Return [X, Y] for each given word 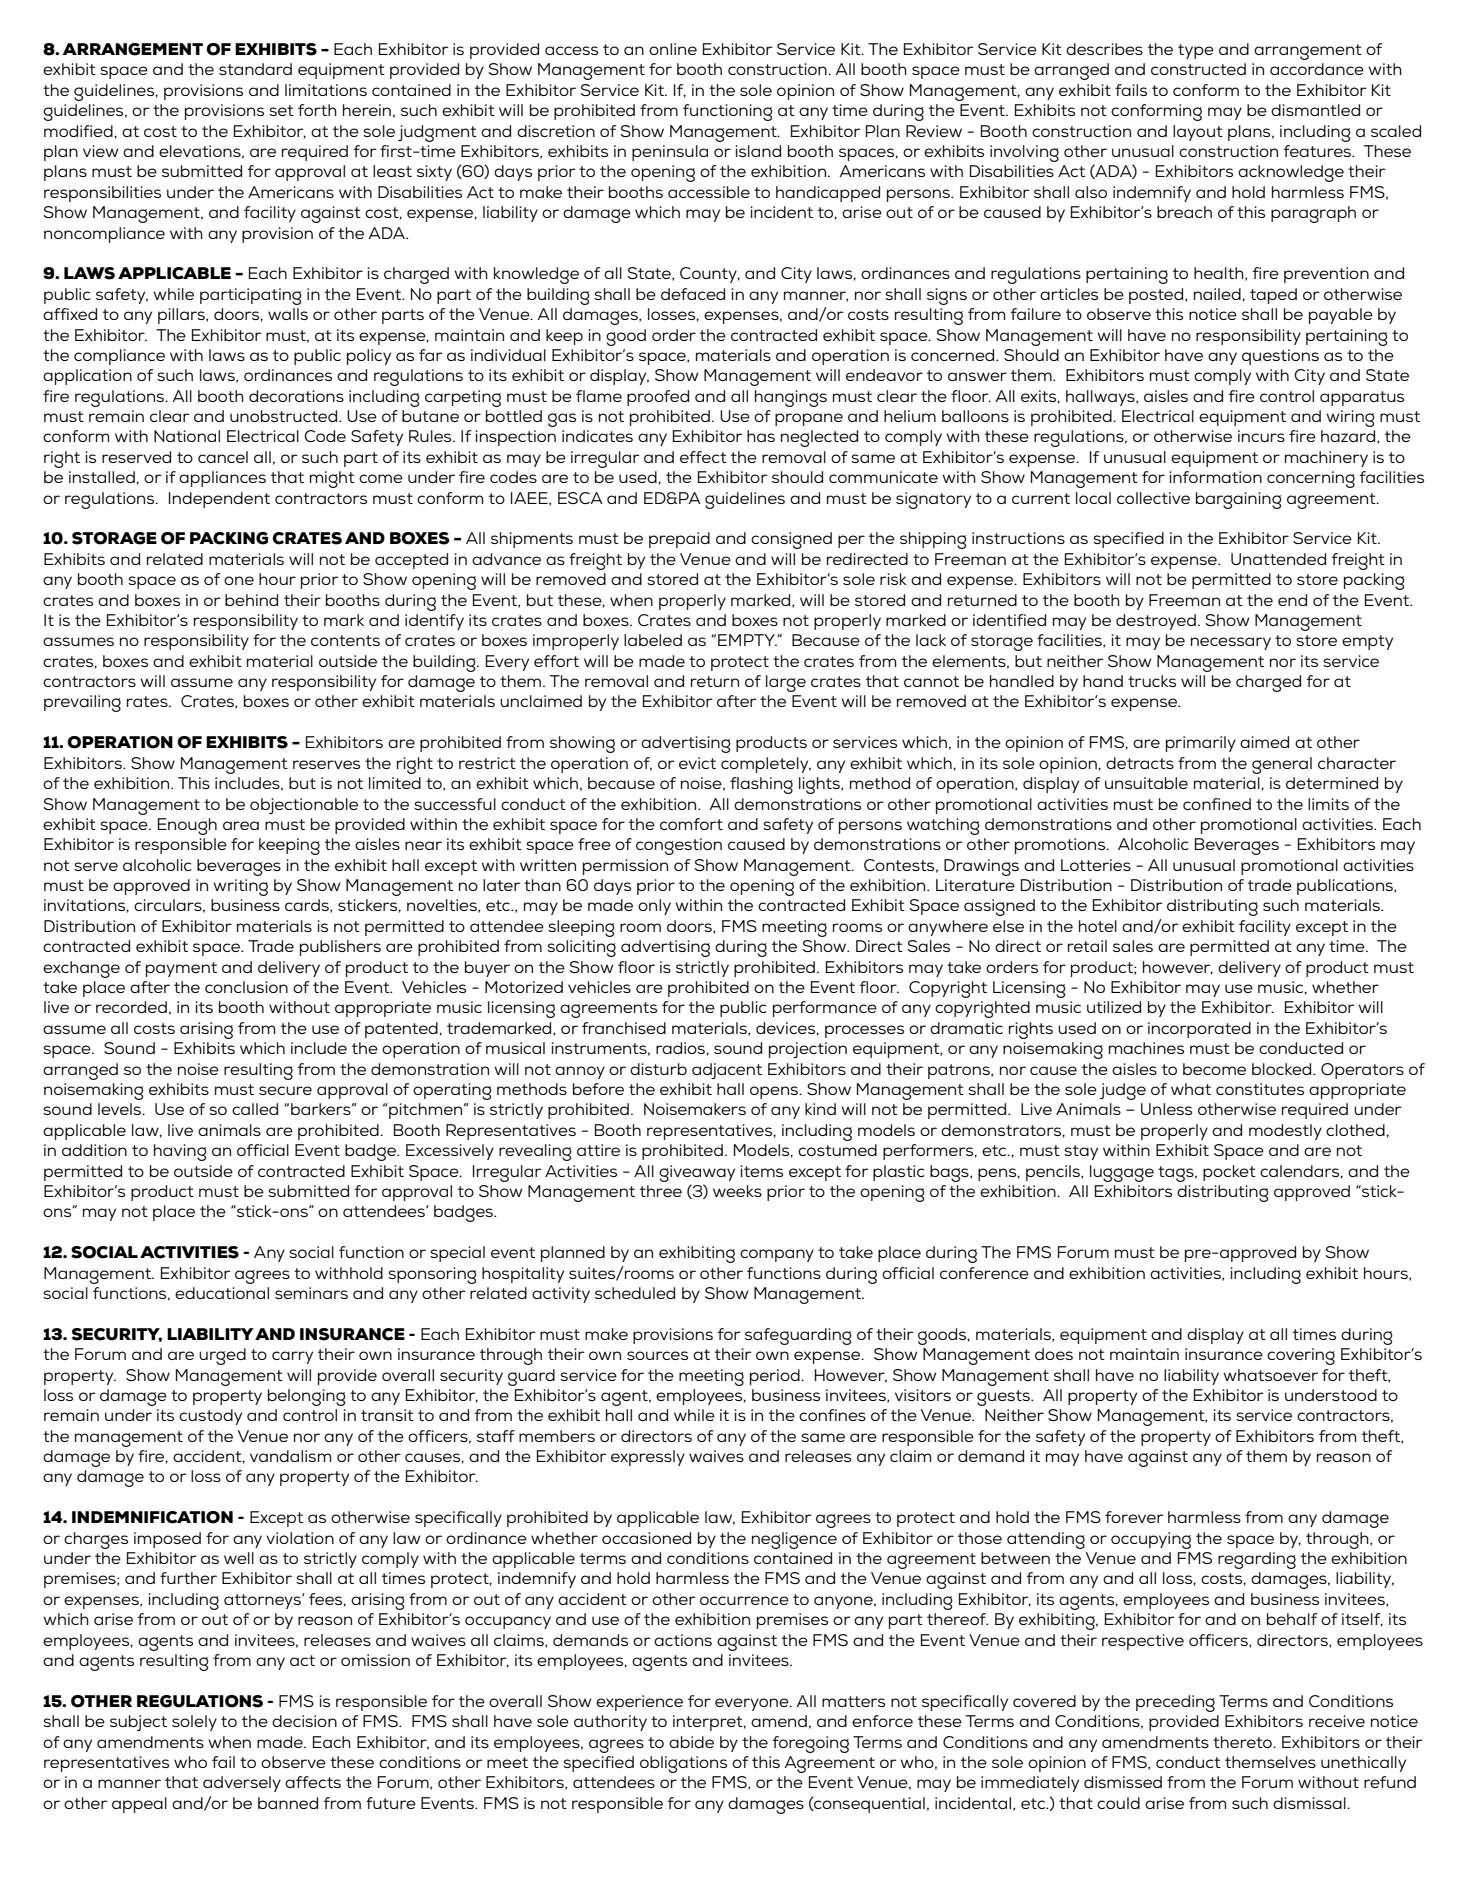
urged [222, 1356]
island [758, 151]
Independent [219, 500]
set [281, 110]
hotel [1098, 926]
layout [1198, 133]
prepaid [679, 540]
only [654, 907]
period [776, 1377]
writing [240, 887]
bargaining [1239, 500]
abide [691, 1742]
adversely [242, 1784]
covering [1301, 1356]
